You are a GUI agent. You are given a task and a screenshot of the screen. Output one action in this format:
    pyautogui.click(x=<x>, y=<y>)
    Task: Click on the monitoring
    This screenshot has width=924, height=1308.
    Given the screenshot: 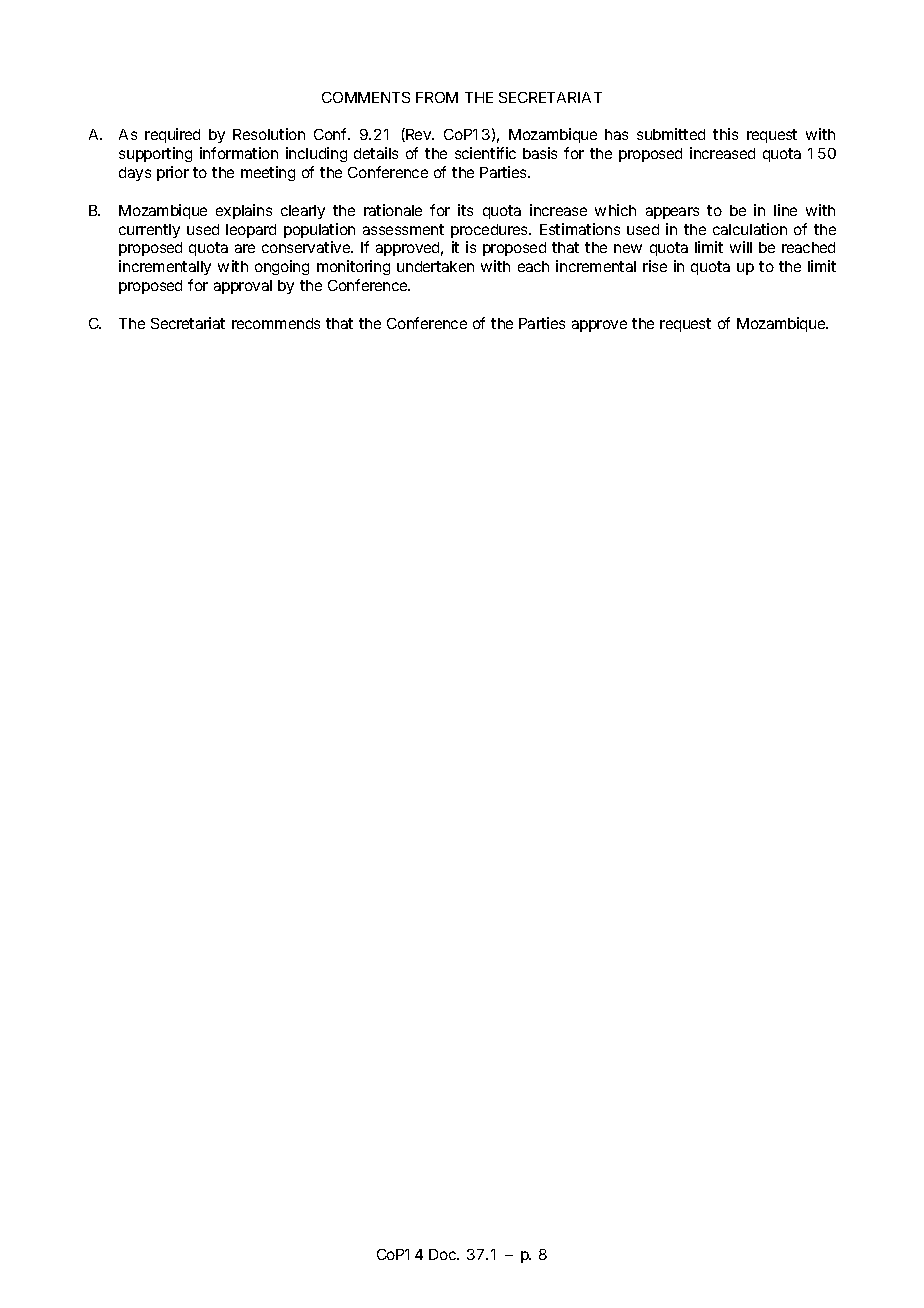 What is the action you would take?
    pyautogui.click(x=353, y=267)
